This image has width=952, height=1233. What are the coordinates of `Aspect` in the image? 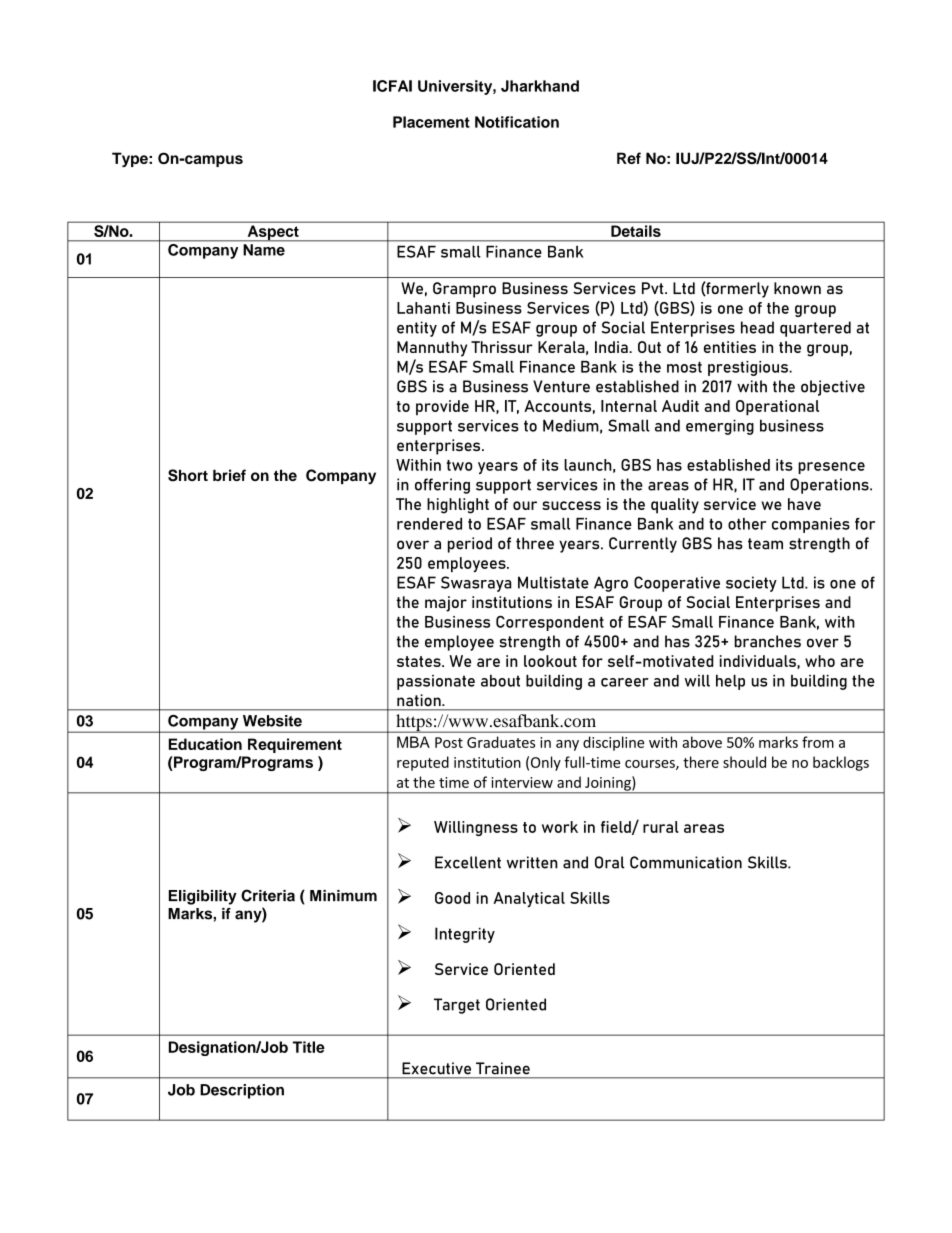 It's located at (273, 233).
